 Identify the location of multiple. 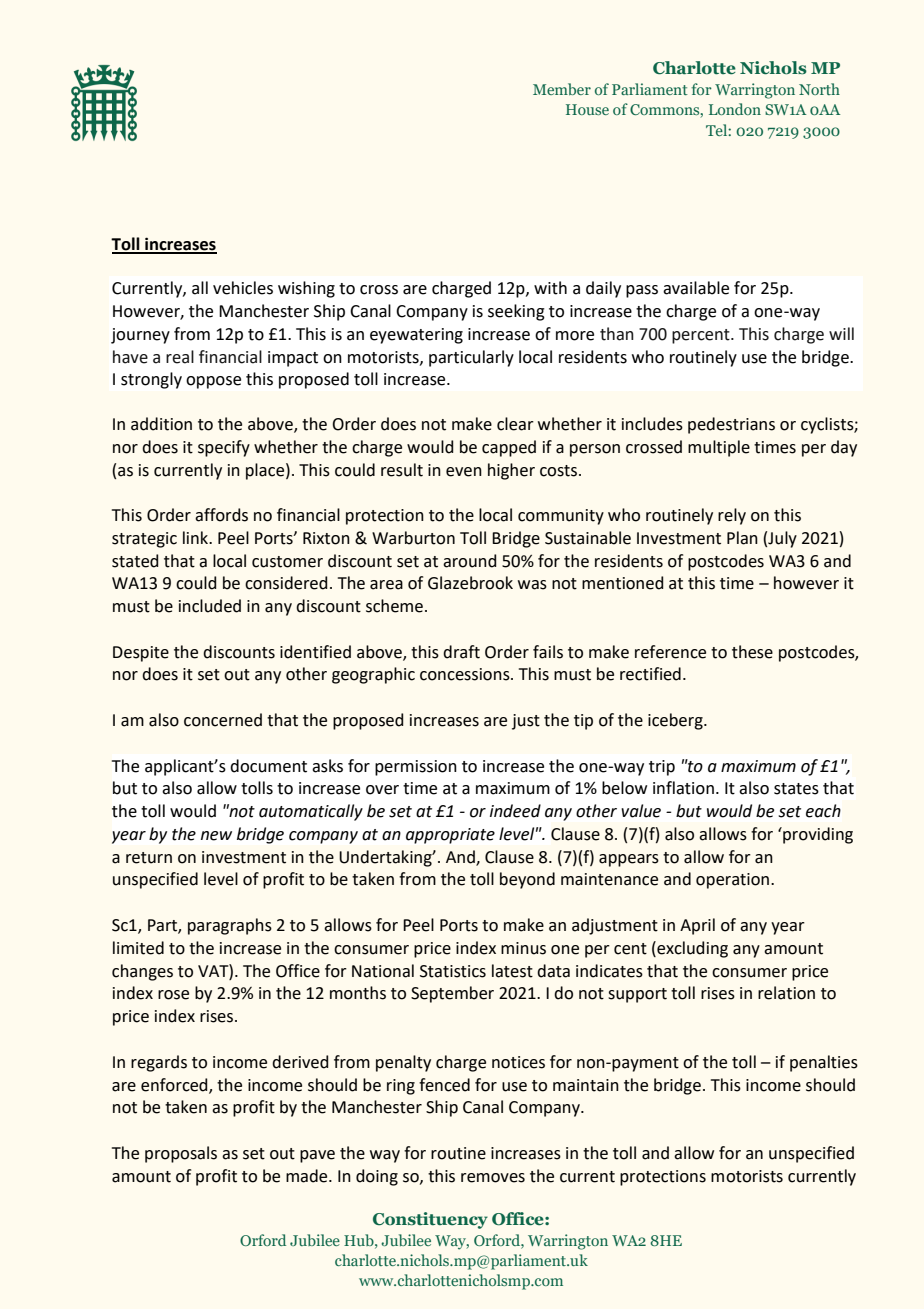
(719, 448).
